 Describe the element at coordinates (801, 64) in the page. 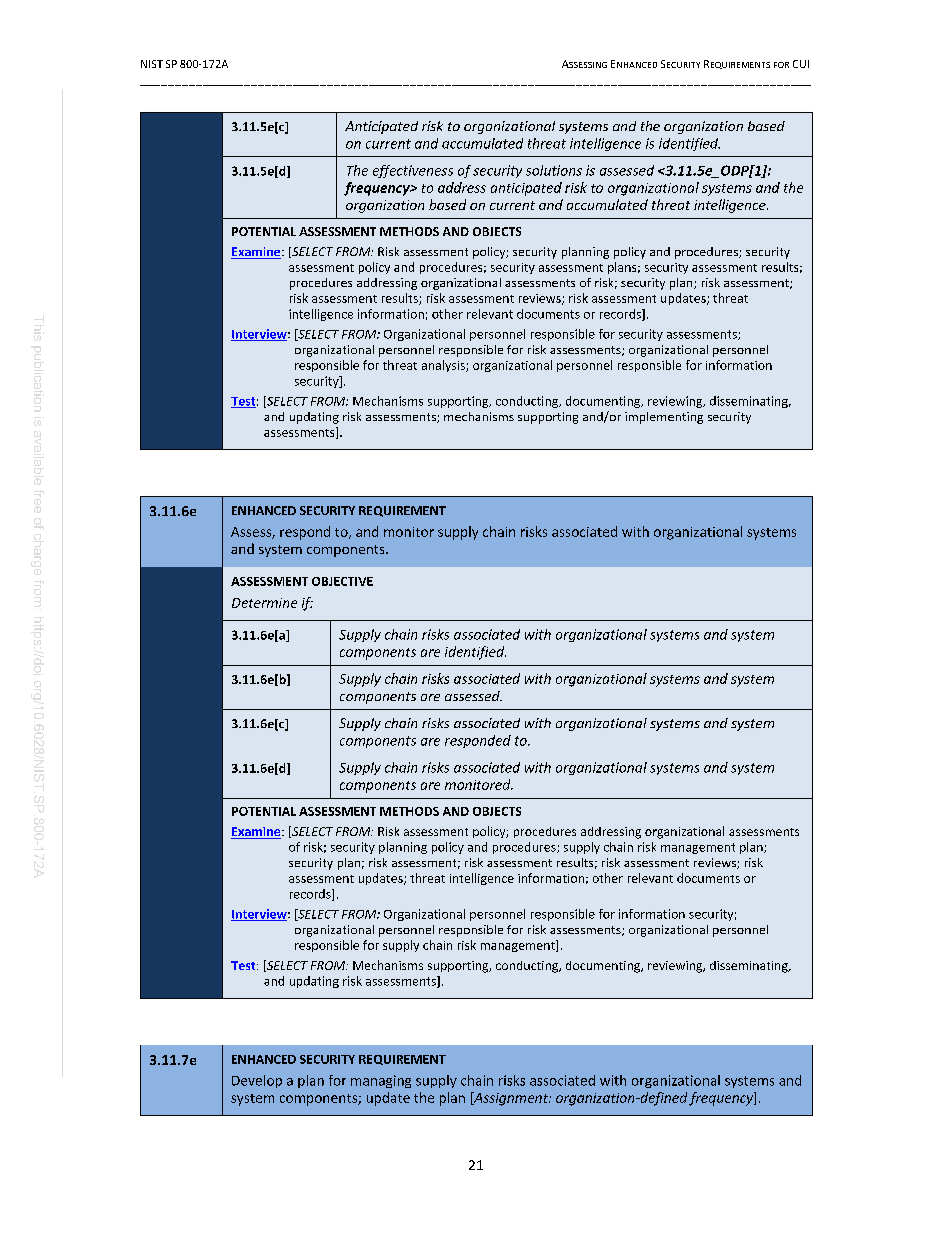

I see `CUI` at that location.
